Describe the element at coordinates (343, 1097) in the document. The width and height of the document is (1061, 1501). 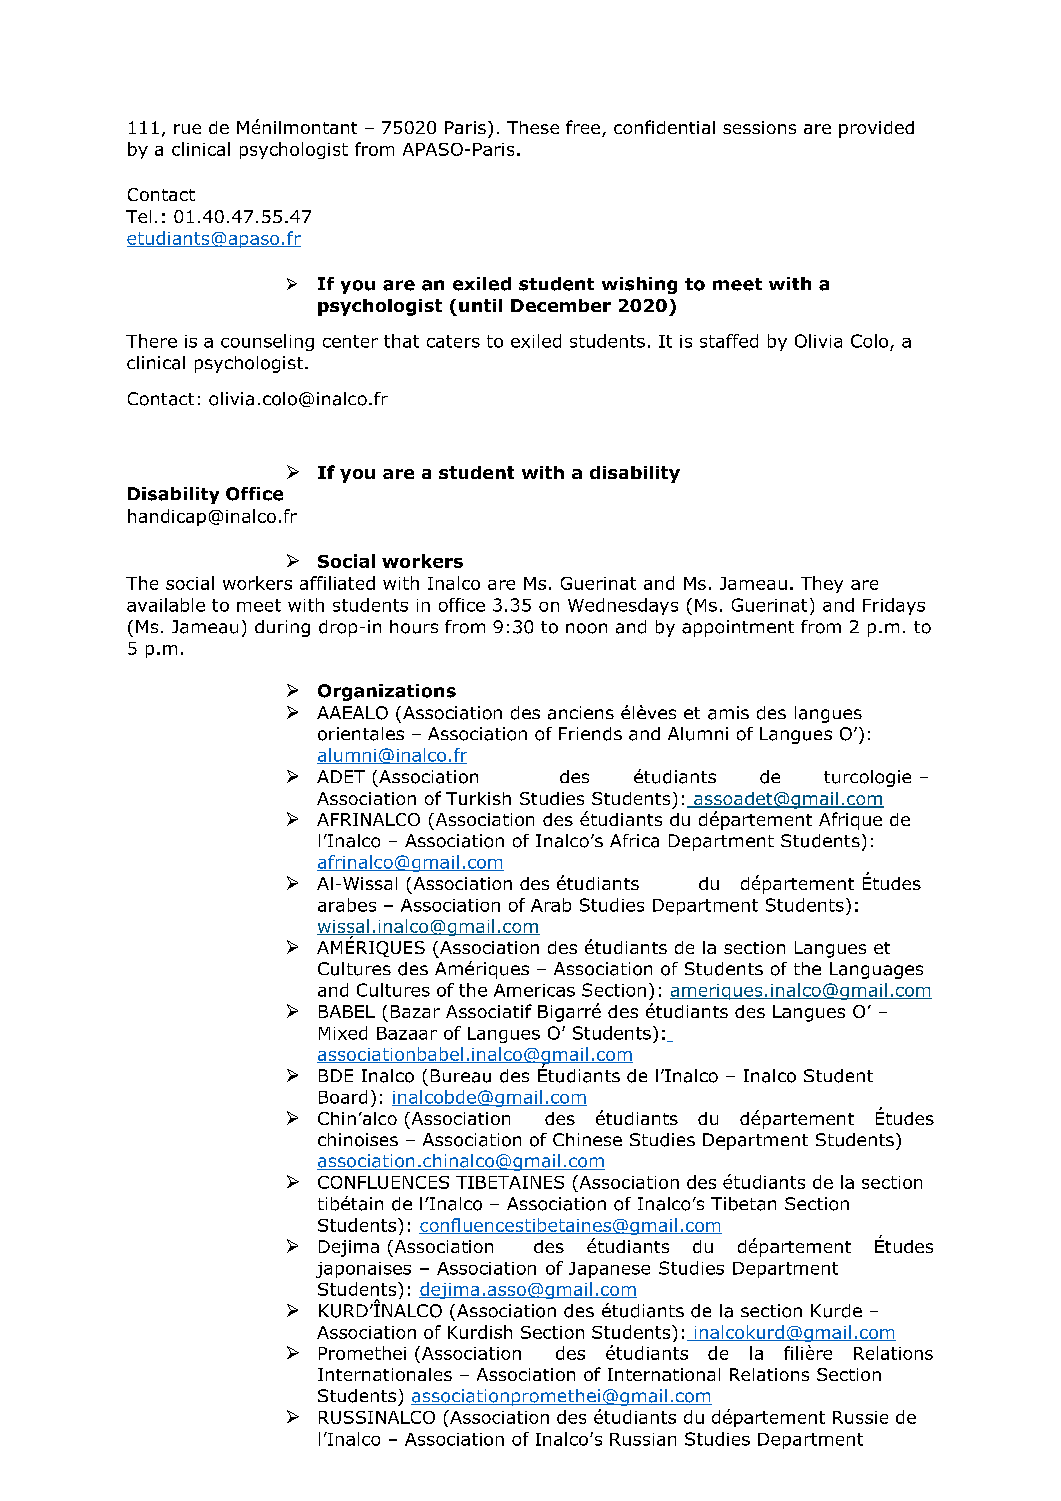
I see `Board` at that location.
